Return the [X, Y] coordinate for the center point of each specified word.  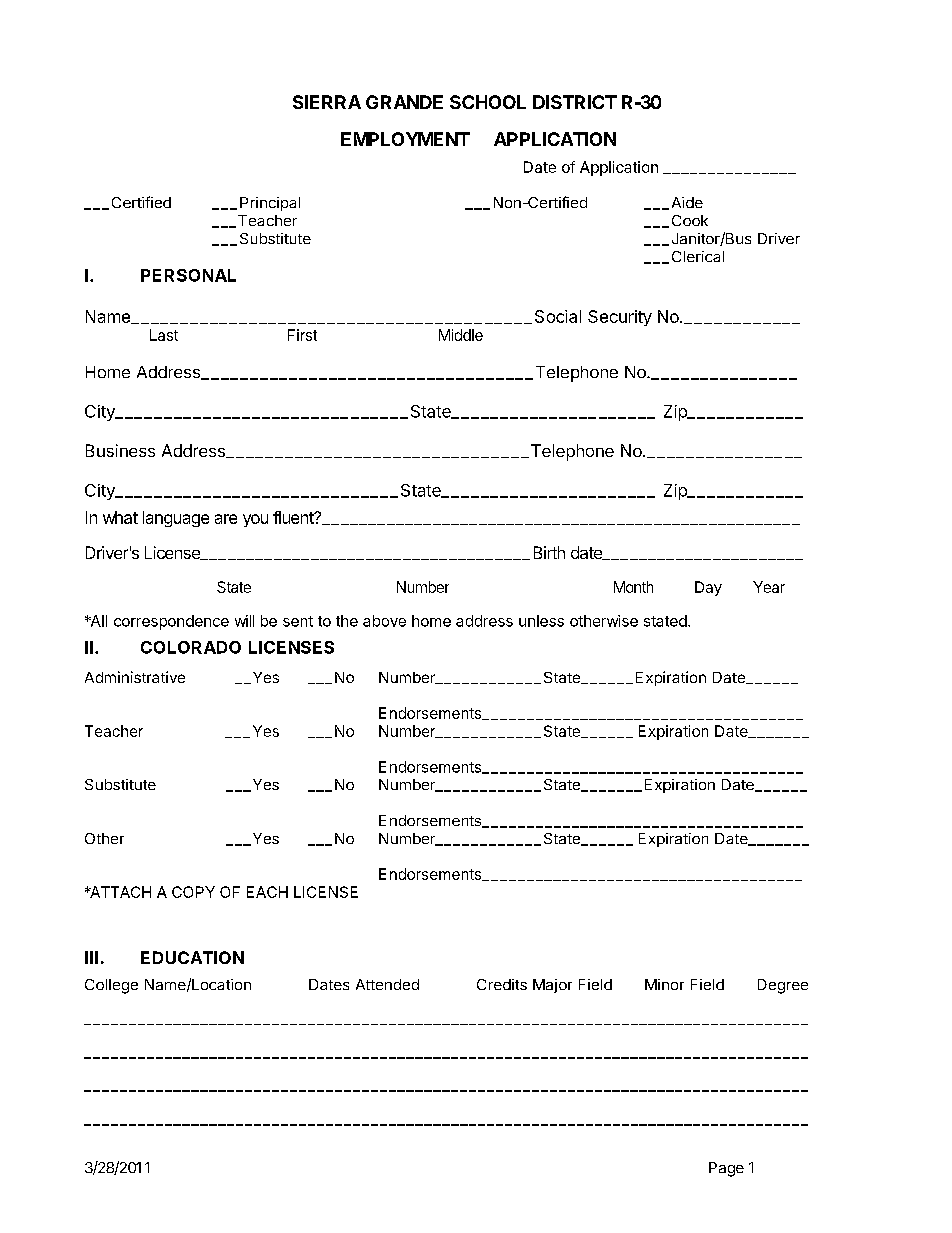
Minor [664, 984]
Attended [387, 984]
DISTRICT [575, 102]
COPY [193, 892]
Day [708, 588]
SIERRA [327, 102]
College [111, 986]
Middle [461, 335]
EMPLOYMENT [405, 139]
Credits [502, 984]
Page [726, 1169]
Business [120, 450]
